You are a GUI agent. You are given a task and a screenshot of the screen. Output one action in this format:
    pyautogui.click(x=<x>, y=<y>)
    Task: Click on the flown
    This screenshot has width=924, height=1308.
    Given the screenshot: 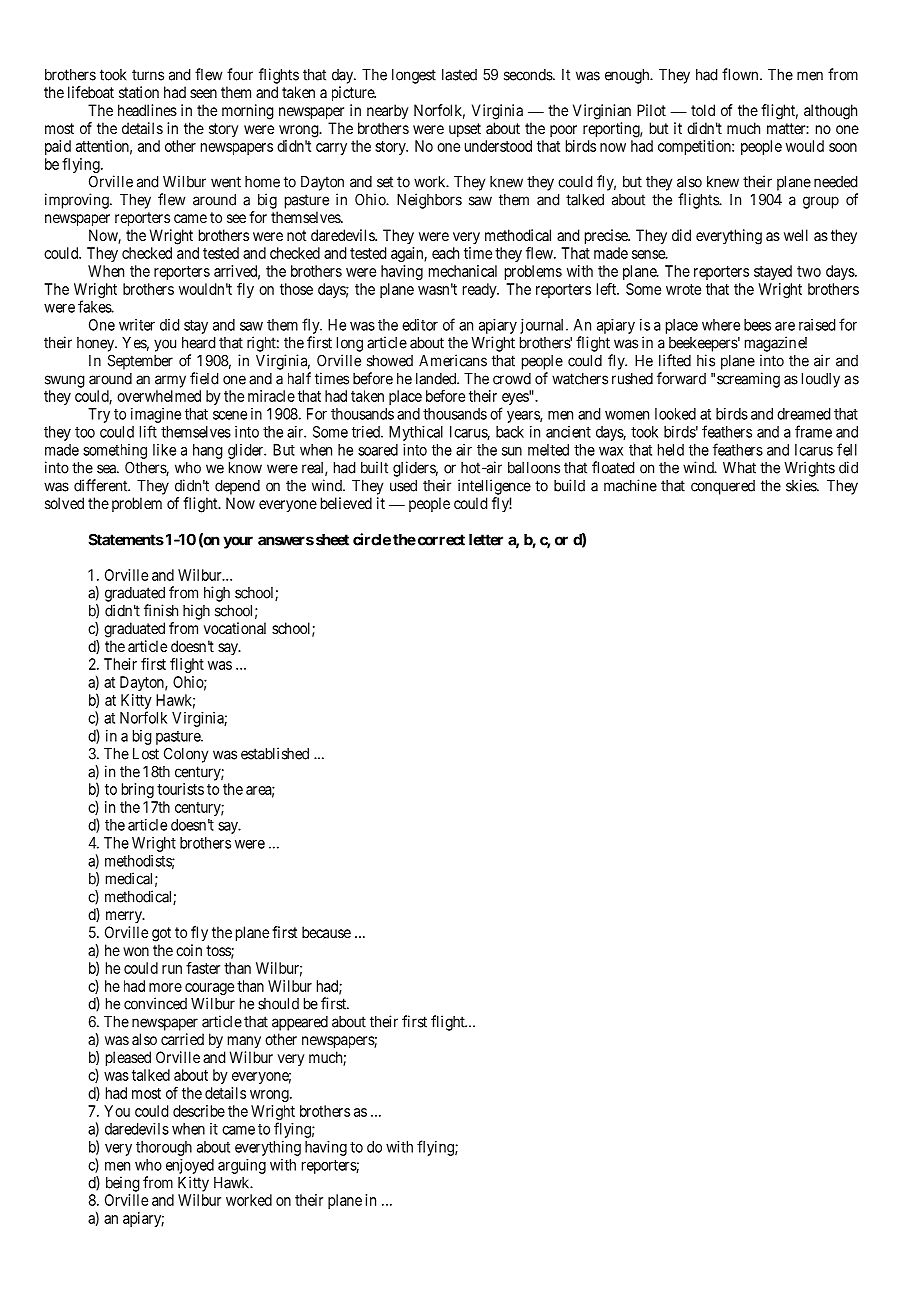 What is the action you would take?
    pyautogui.click(x=741, y=74)
